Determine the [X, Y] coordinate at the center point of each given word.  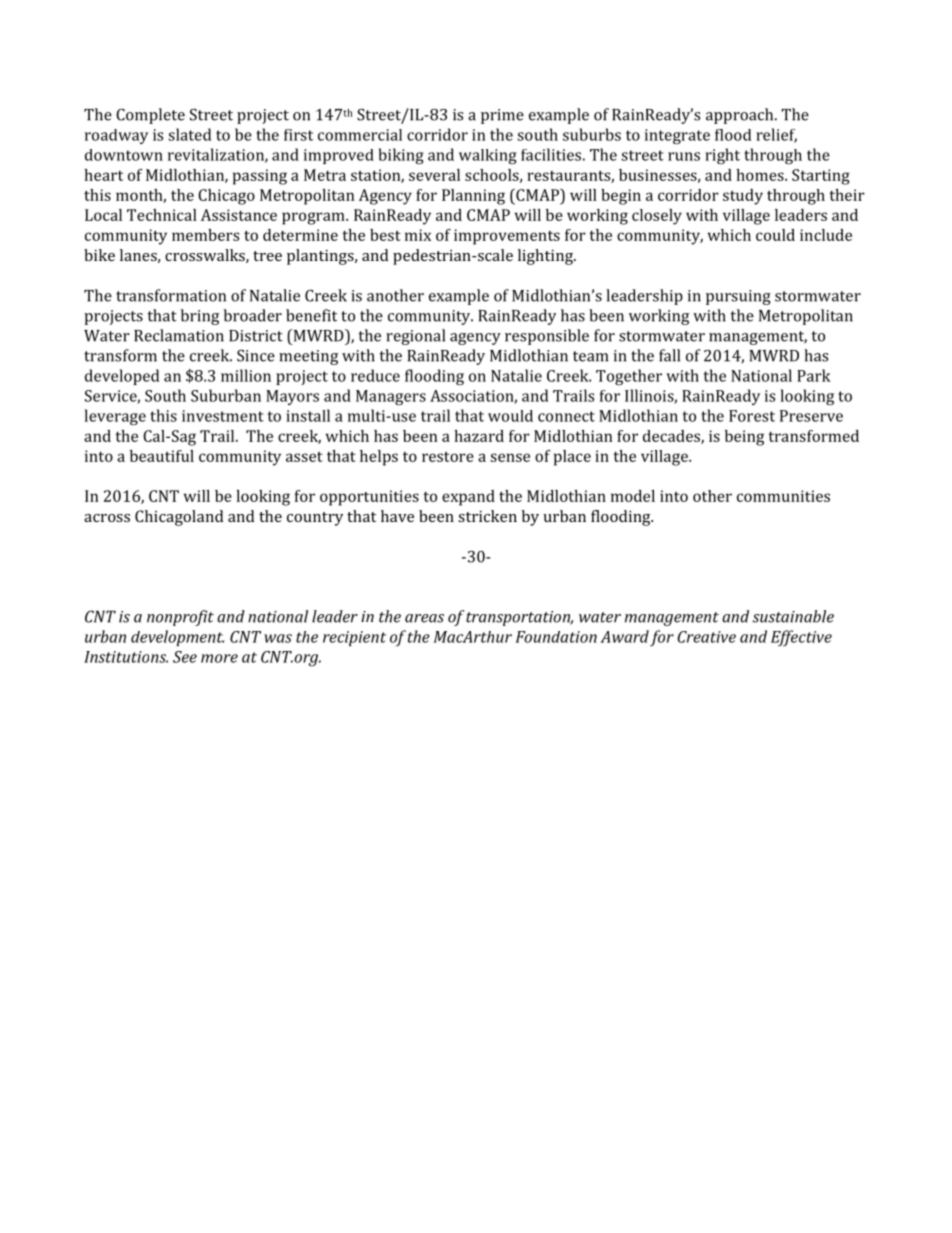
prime [502, 116]
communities [783, 496]
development [177, 638]
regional [415, 337]
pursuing [738, 297]
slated [189, 134]
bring [200, 317]
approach [741, 116]
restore [448, 457]
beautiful [162, 456]
